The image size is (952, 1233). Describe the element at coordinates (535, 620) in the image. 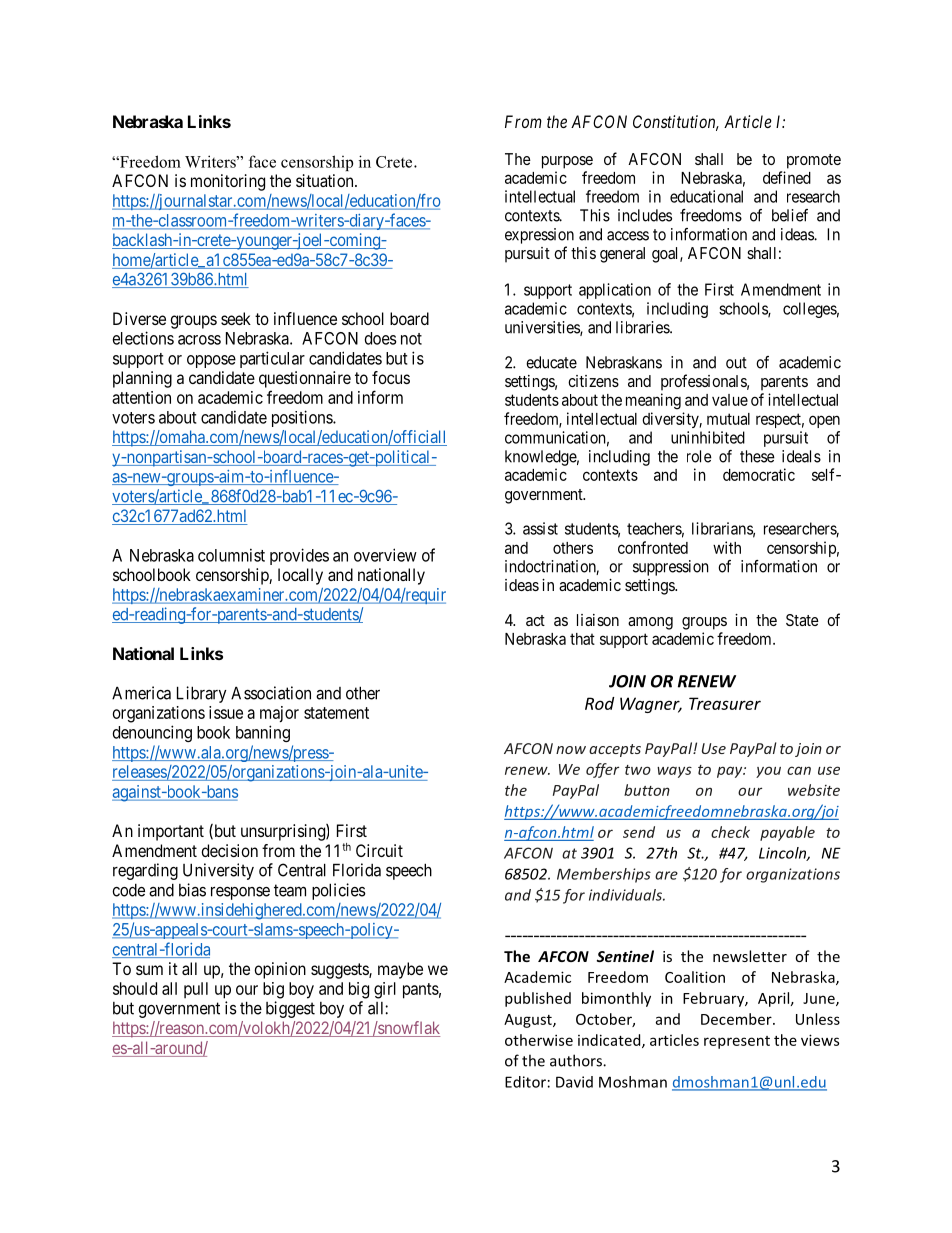

I see `act` at that location.
